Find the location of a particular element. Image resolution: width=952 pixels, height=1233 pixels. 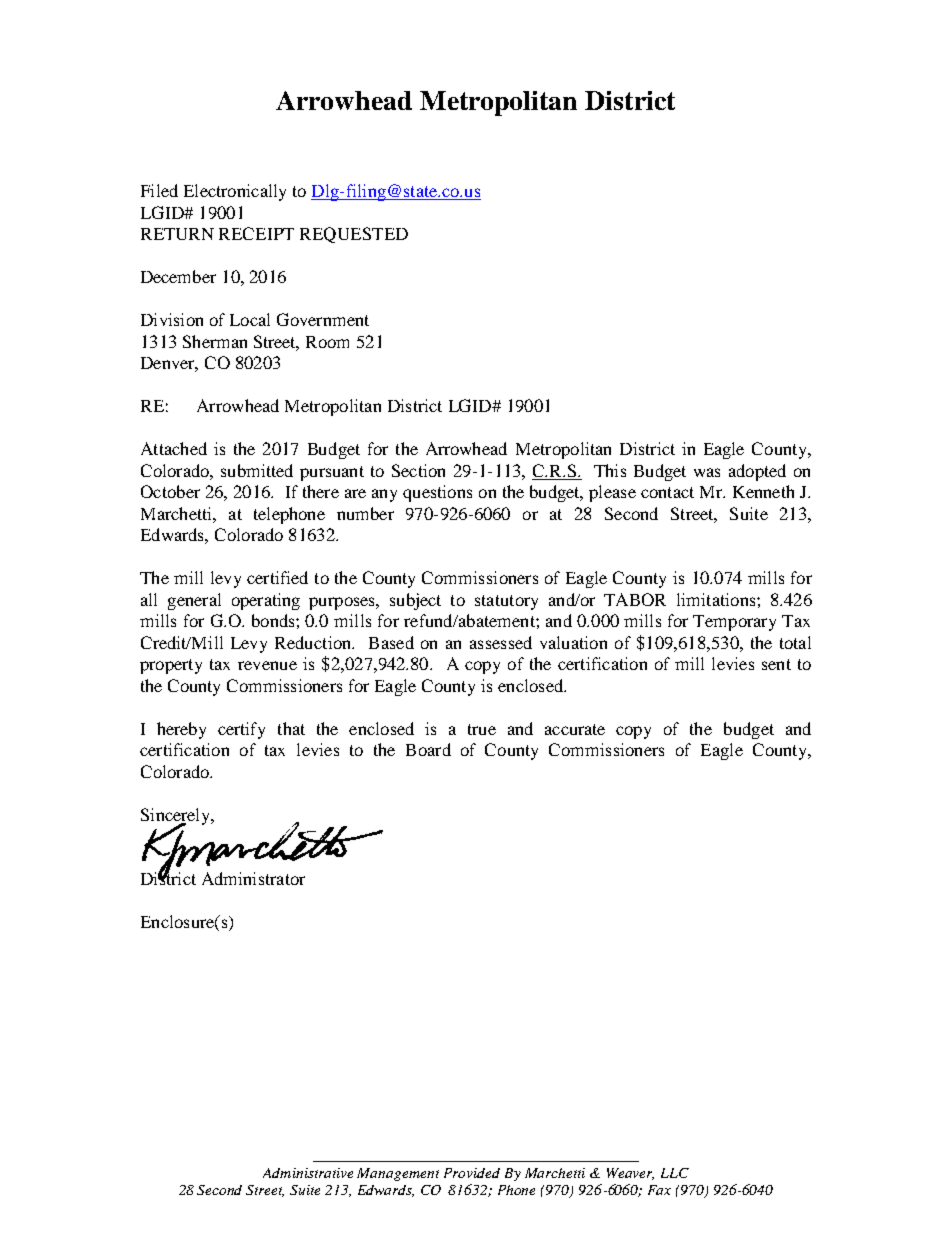

questions is located at coordinates (437, 493).
